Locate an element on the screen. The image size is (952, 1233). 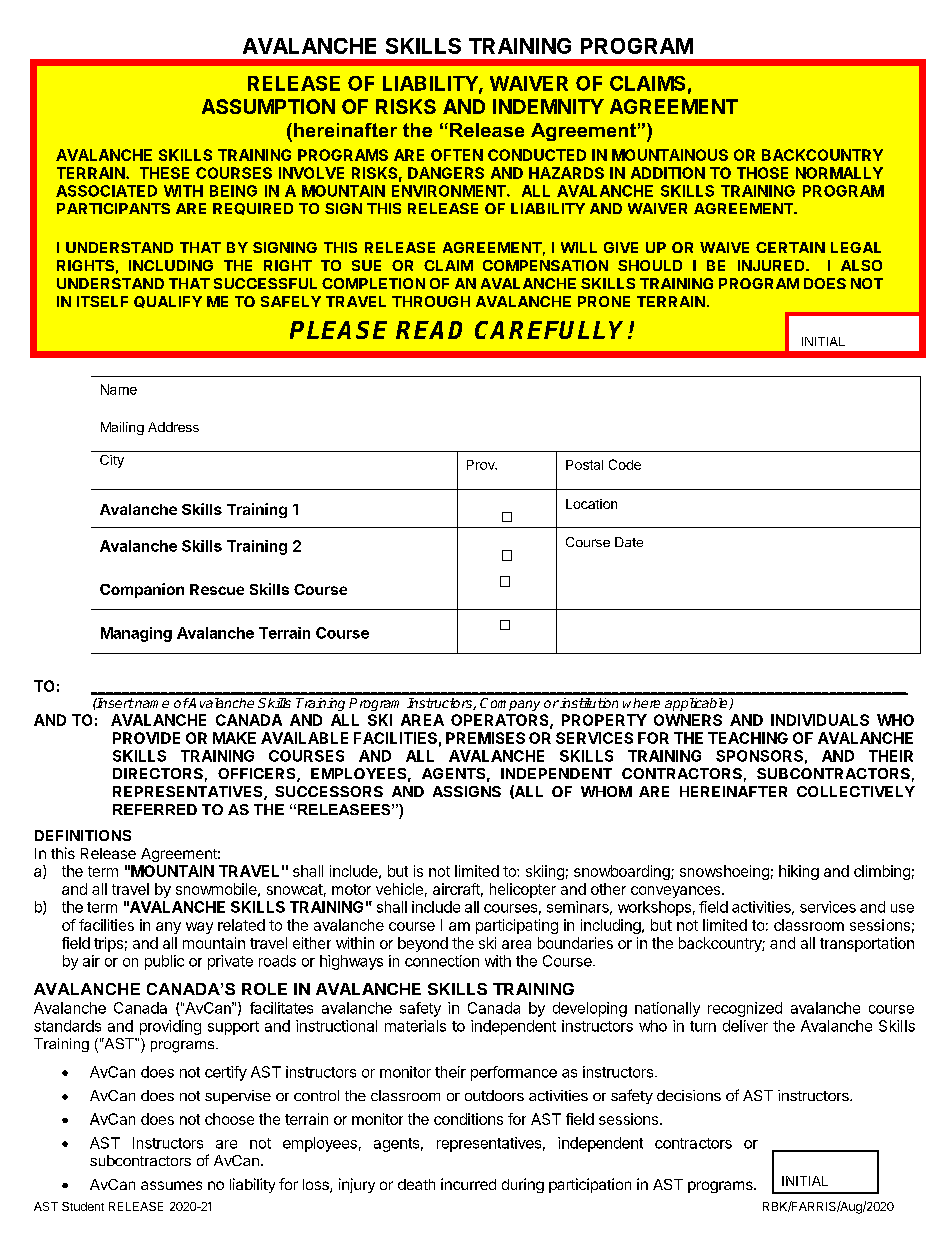
hiking is located at coordinates (799, 872).
